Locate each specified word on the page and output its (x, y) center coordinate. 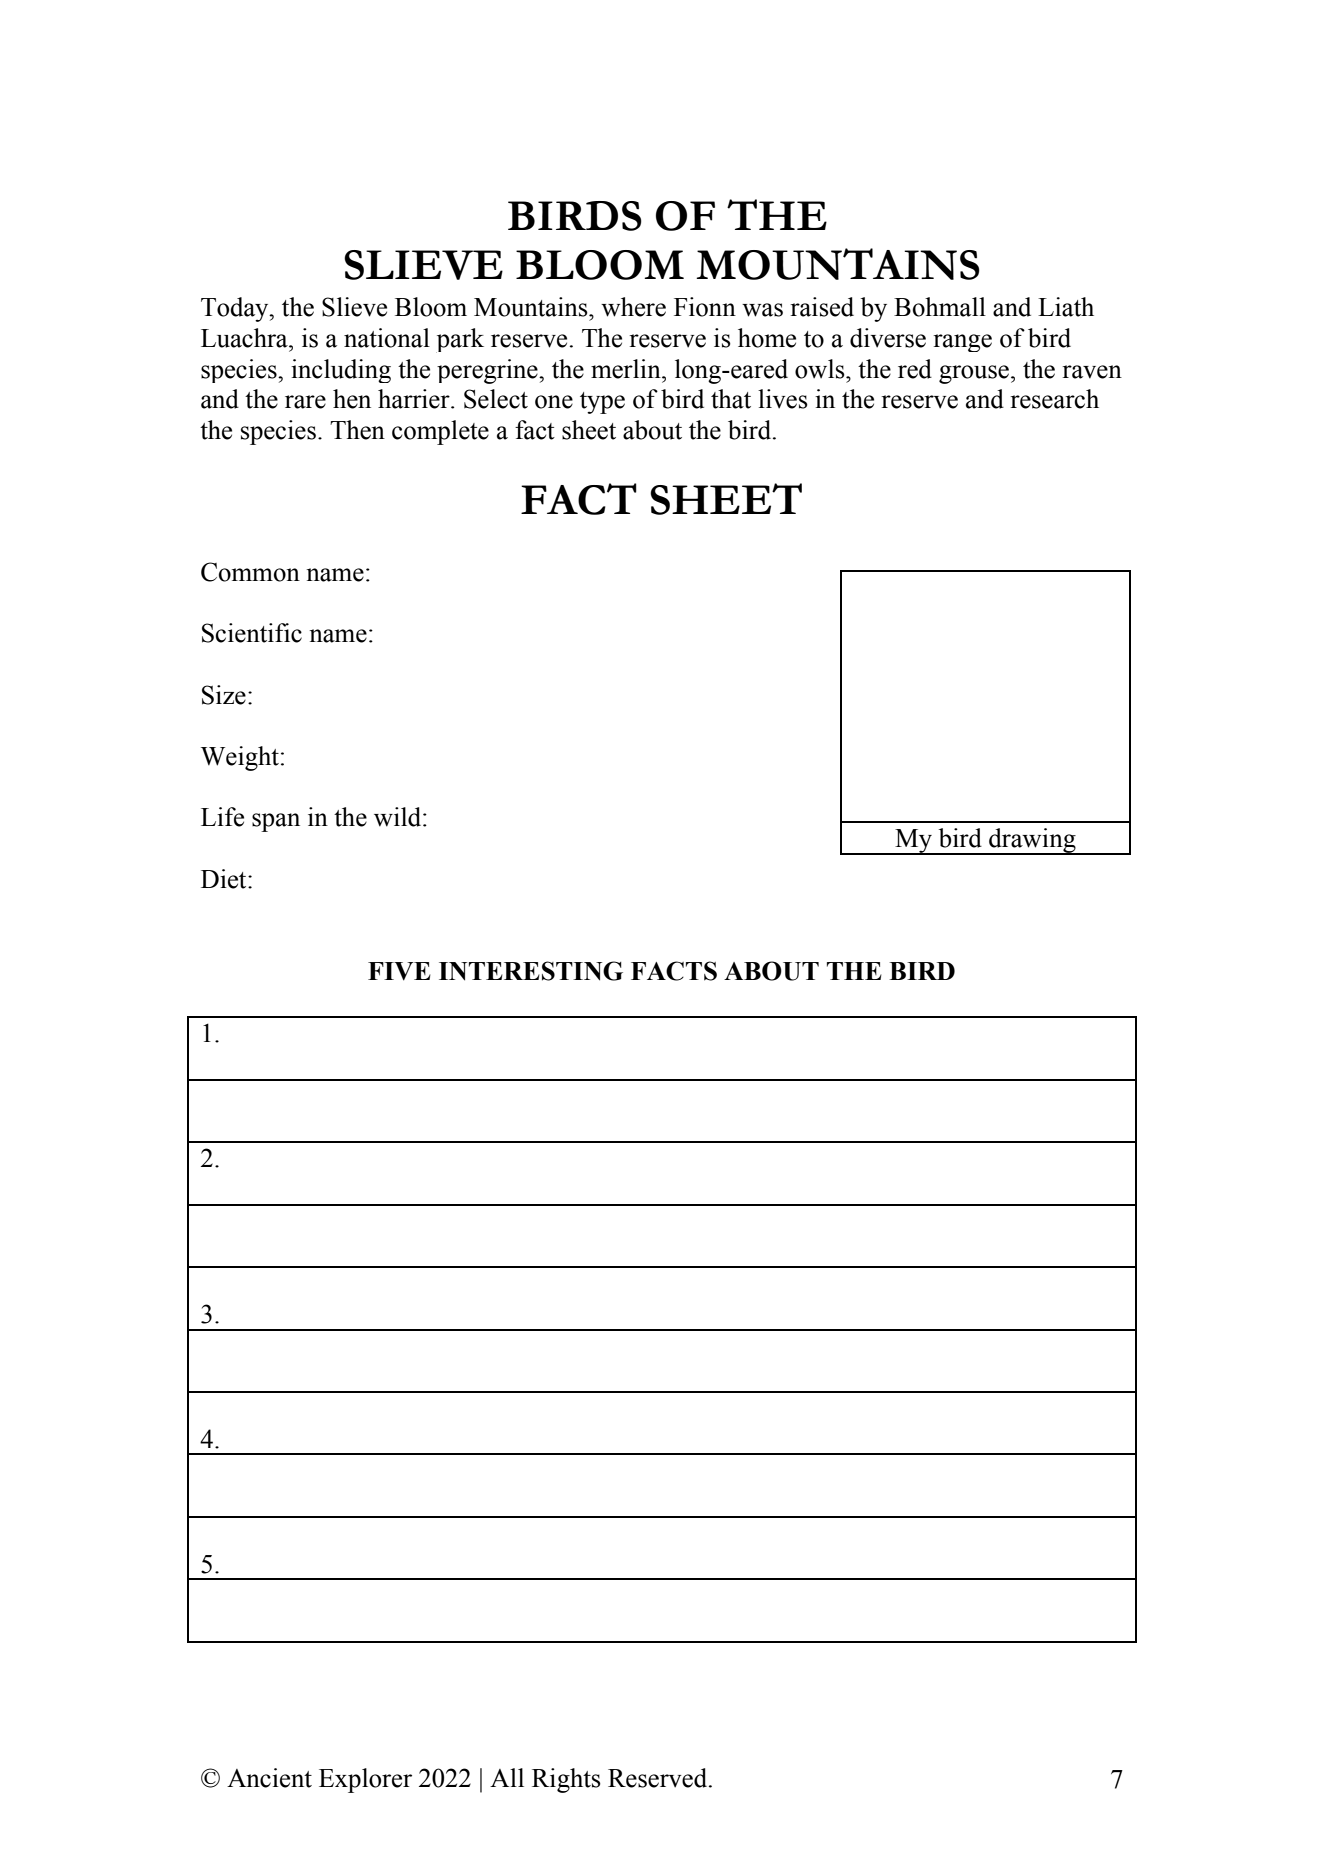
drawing (1032, 841)
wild (399, 817)
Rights (566, 1780)
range (962, 343)
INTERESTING (531, 971)
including (341, 371)
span (276, 822)
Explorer (365, 1780)
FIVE (399, 971)
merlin (627, 369)
